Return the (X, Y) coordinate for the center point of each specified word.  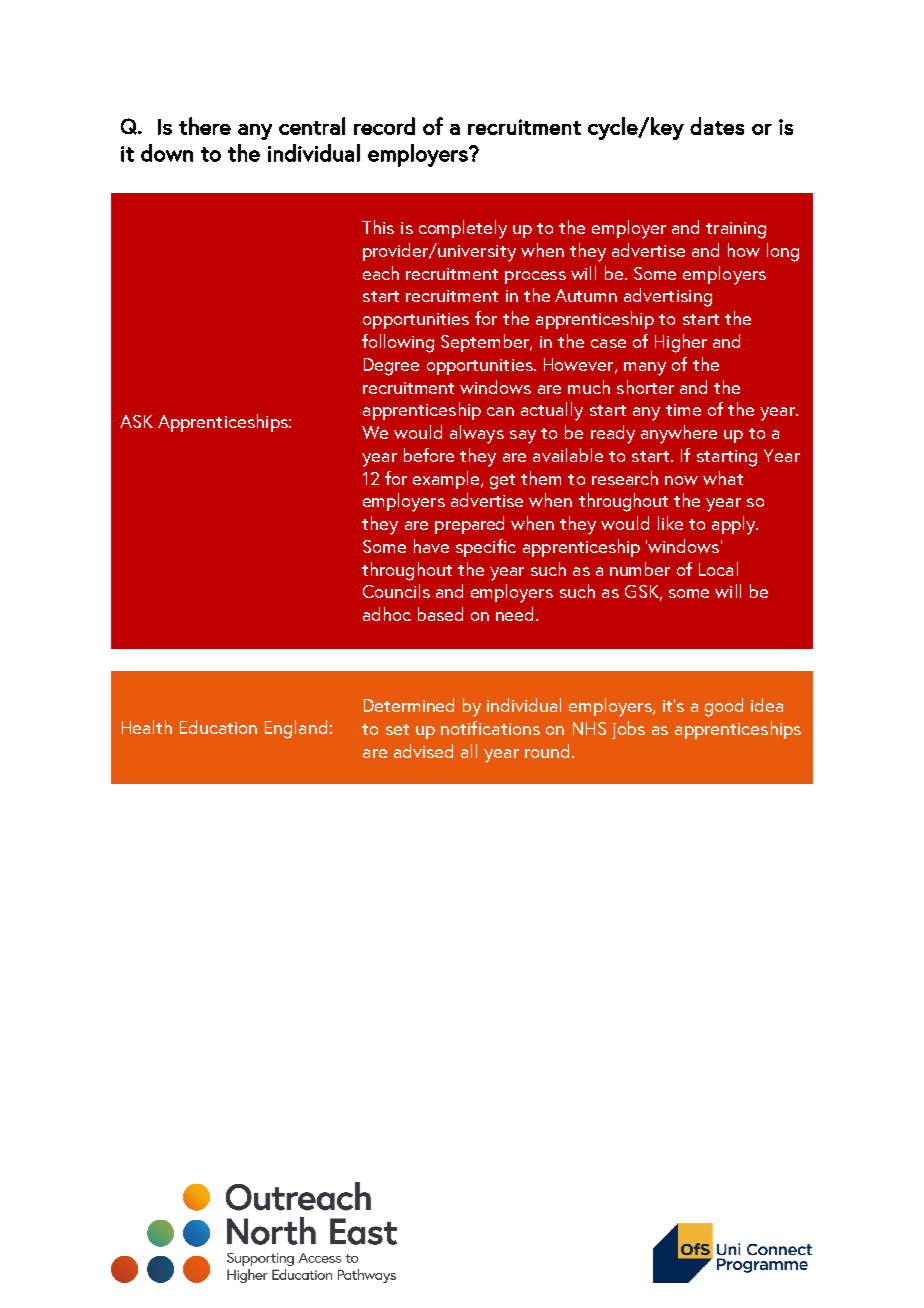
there (205, 126)
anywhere (679, 434)
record (384, 126)
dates (717, 126)
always (477, 434)
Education (218, 727)
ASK (136, 421)
